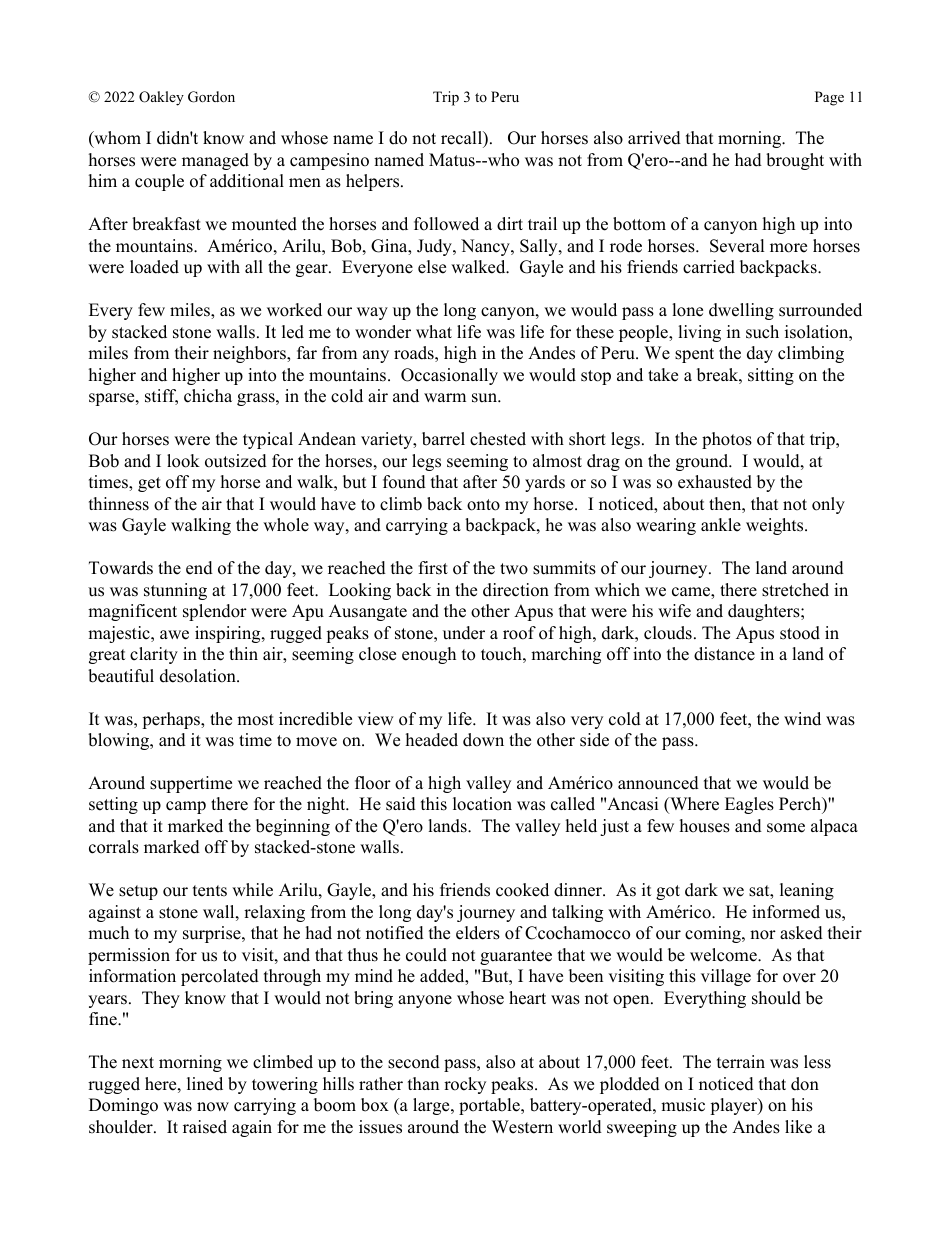  What do you see at coordinates (236, 461) in the image?
I see `outsized` at bounding box center [236, 461].
